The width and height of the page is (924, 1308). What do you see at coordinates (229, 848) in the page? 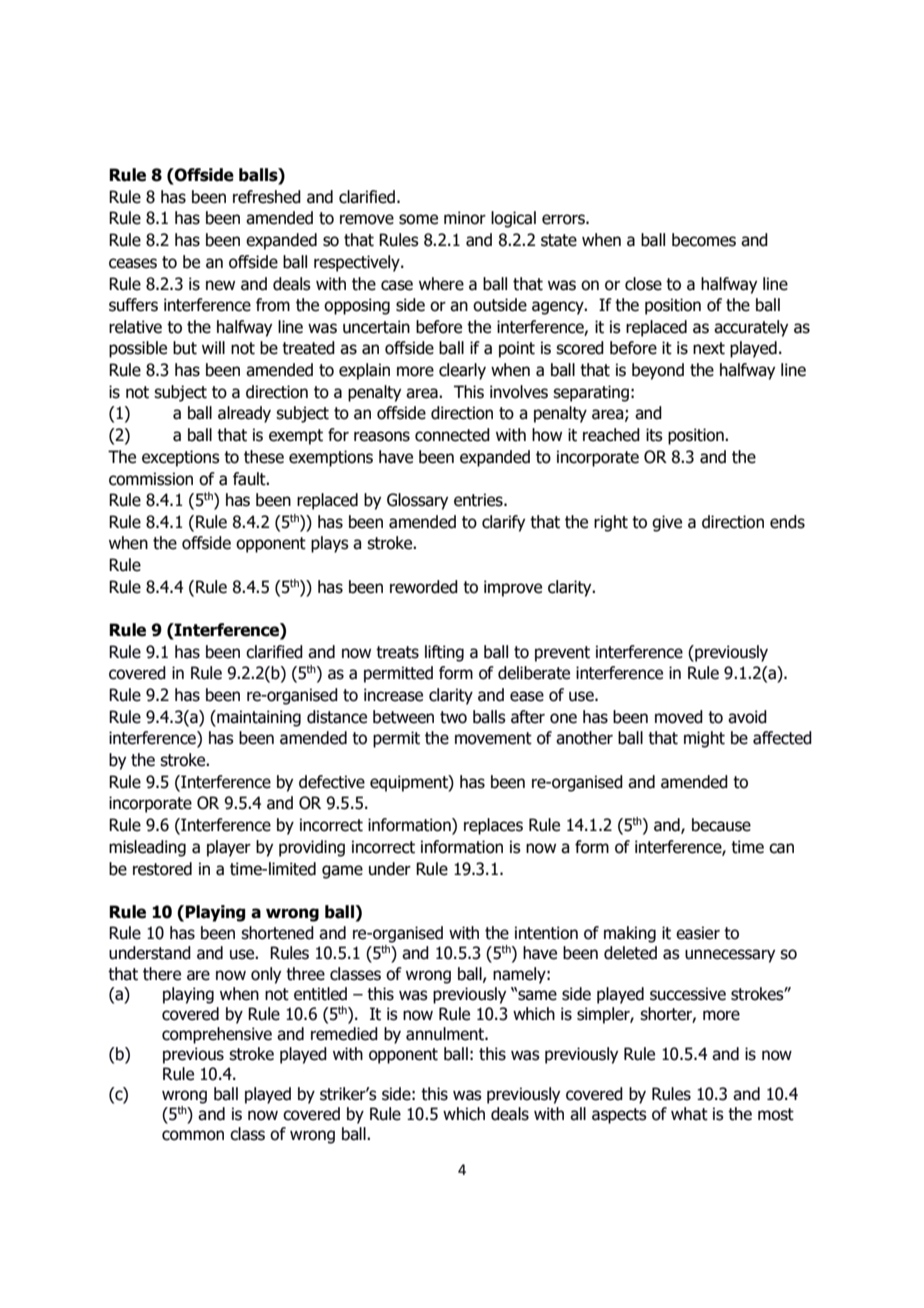
I see `player` at bounding box center [229, 848].
